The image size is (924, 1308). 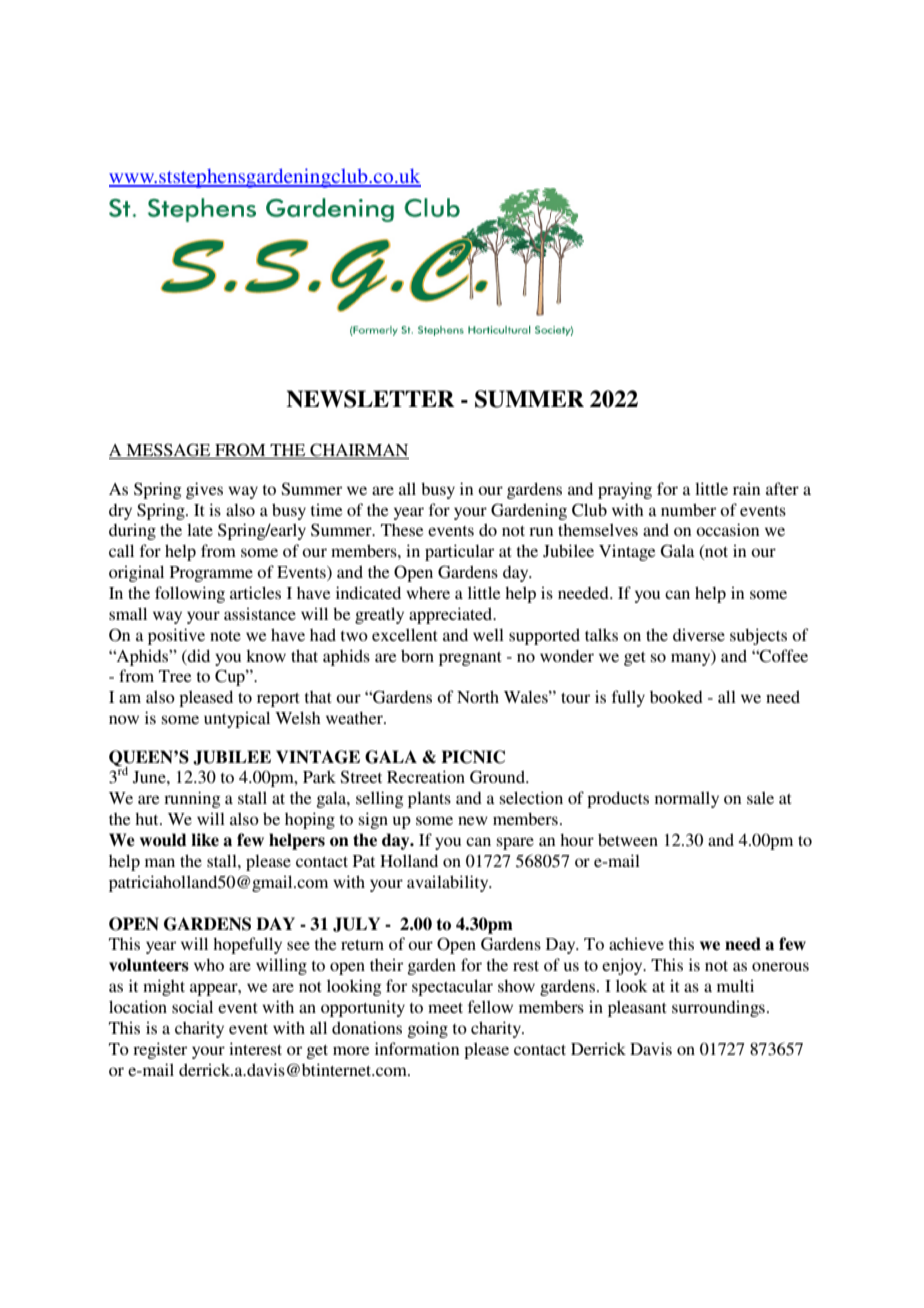 I want to click on achieve, so click(x=636, y=943).
